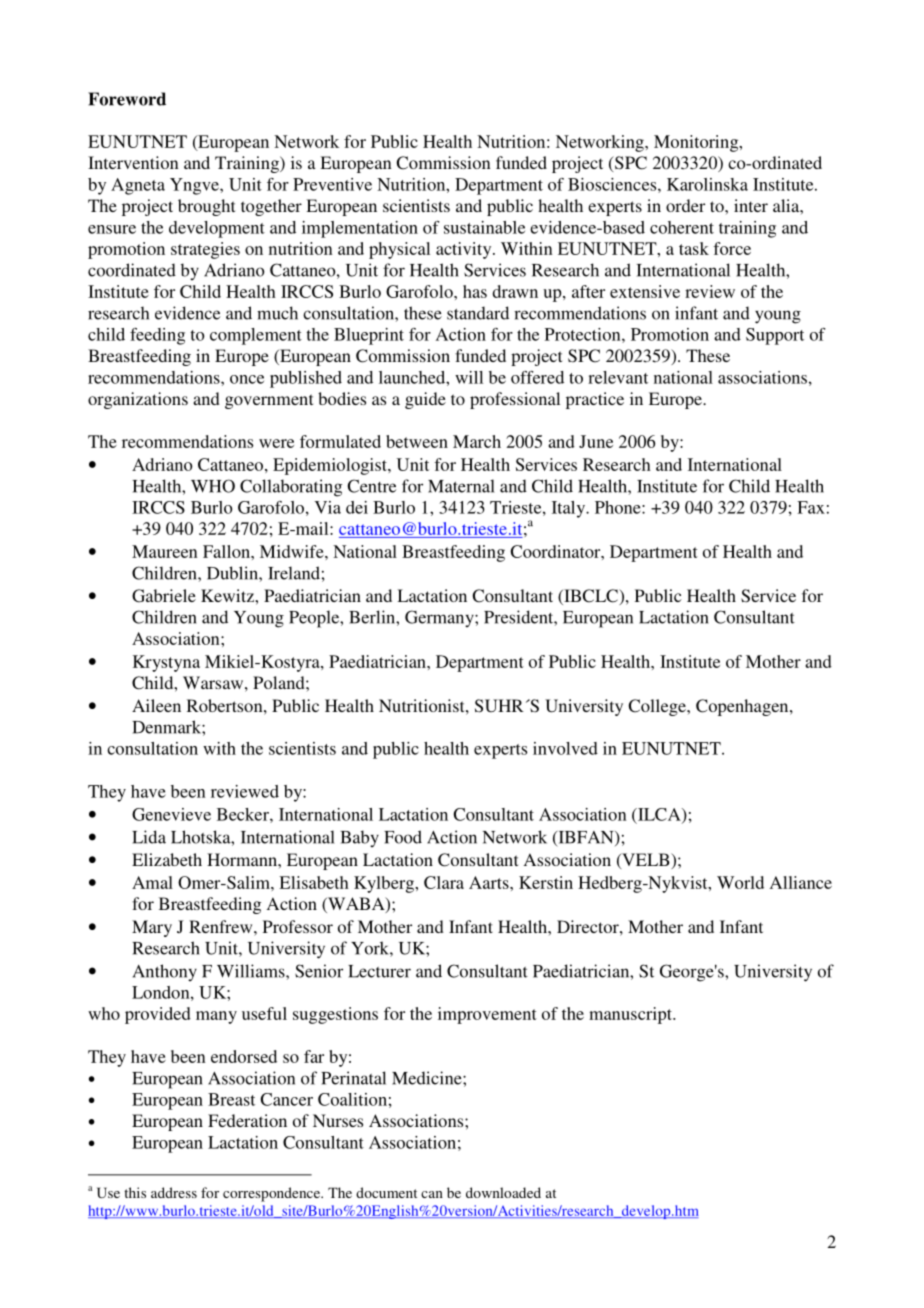 The width and height of the screenshot is (924, 1308). What do you see at coordinates (164, 596) in the screenshot?
I see `Gabriele` at bounding box center [164, 596].
